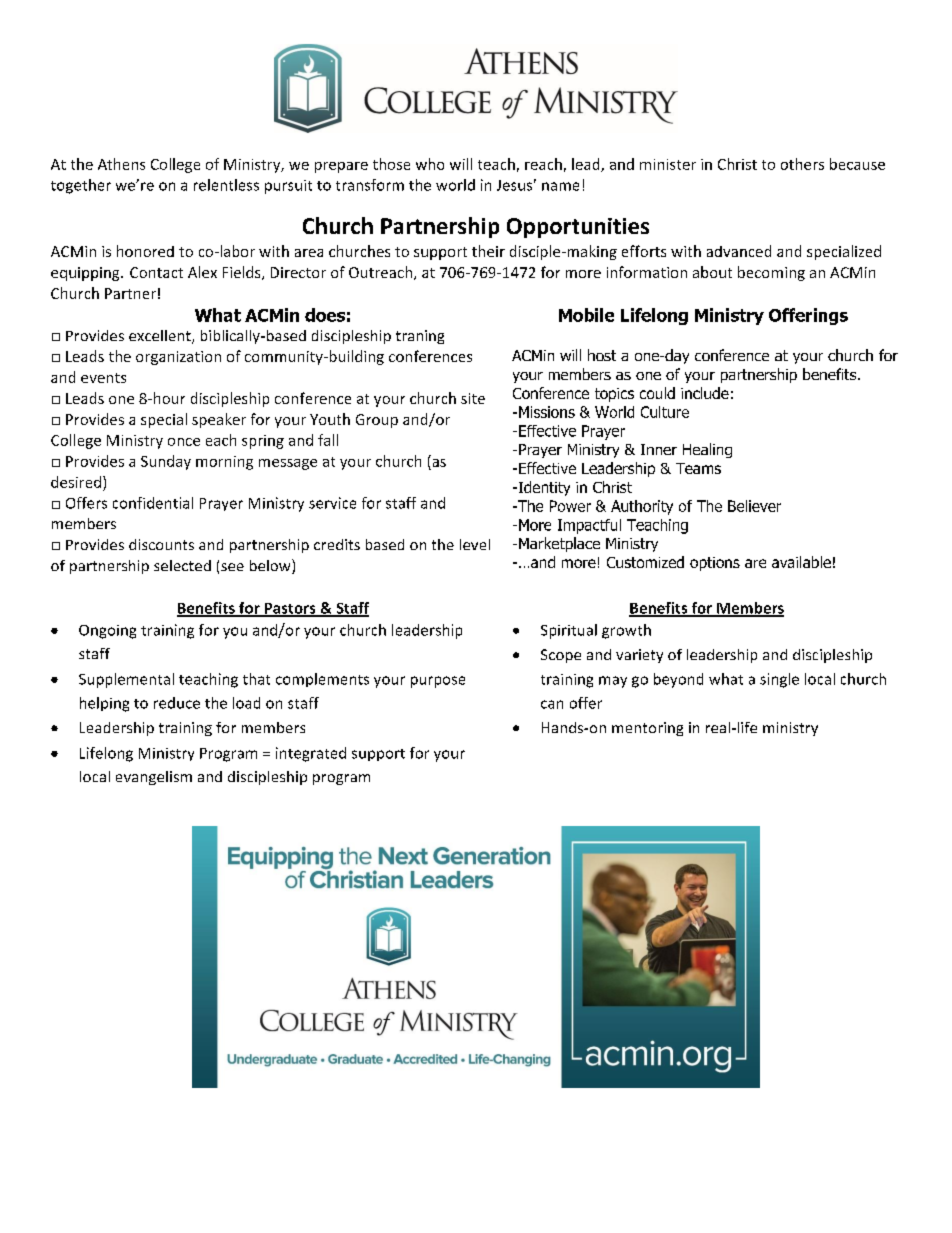  What do you see at coordinates (161, 337) in the screenshot?
I see `excellent` at bounding box center [161, 337].
